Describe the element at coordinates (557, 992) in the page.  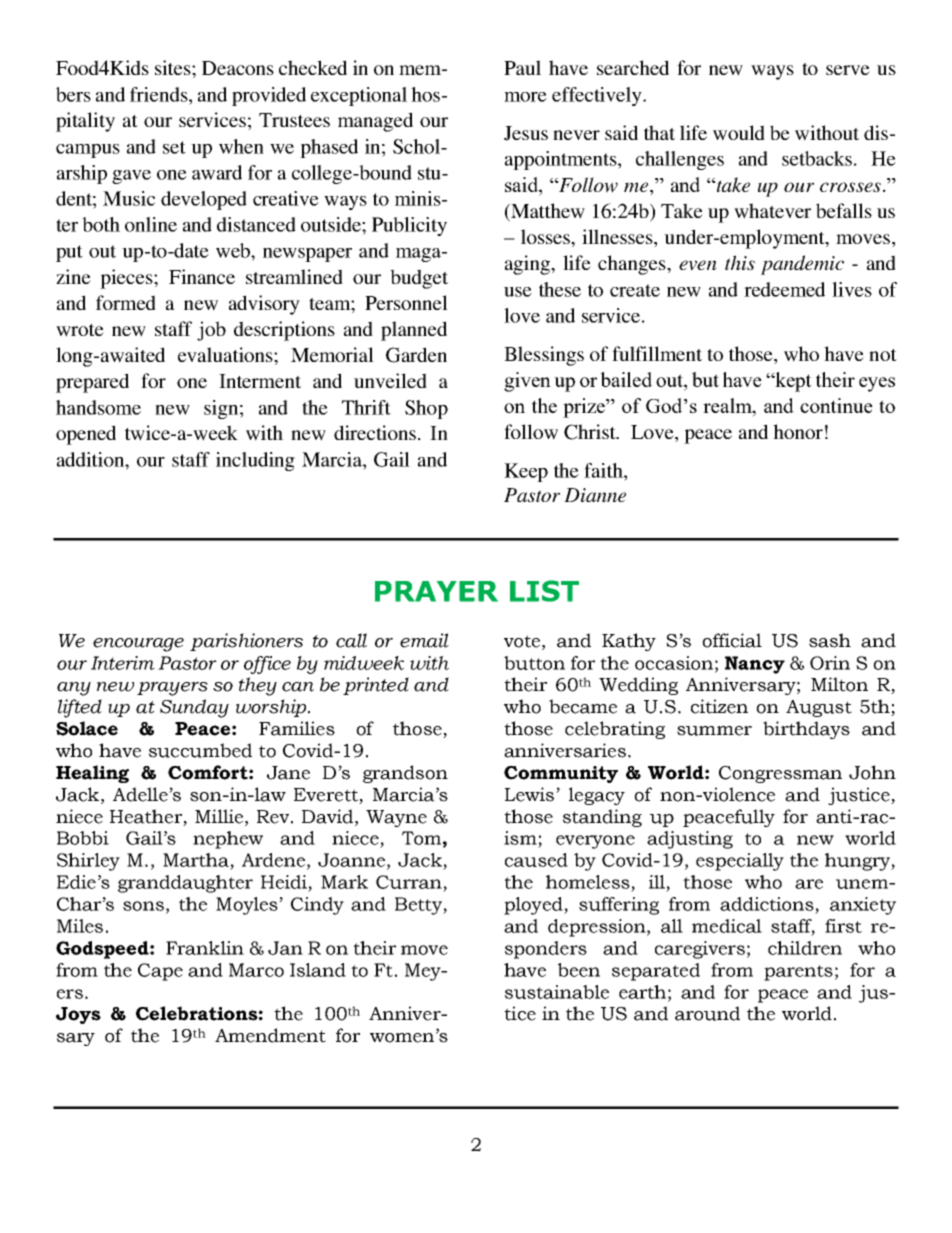
I see `sustainable` at that location.
